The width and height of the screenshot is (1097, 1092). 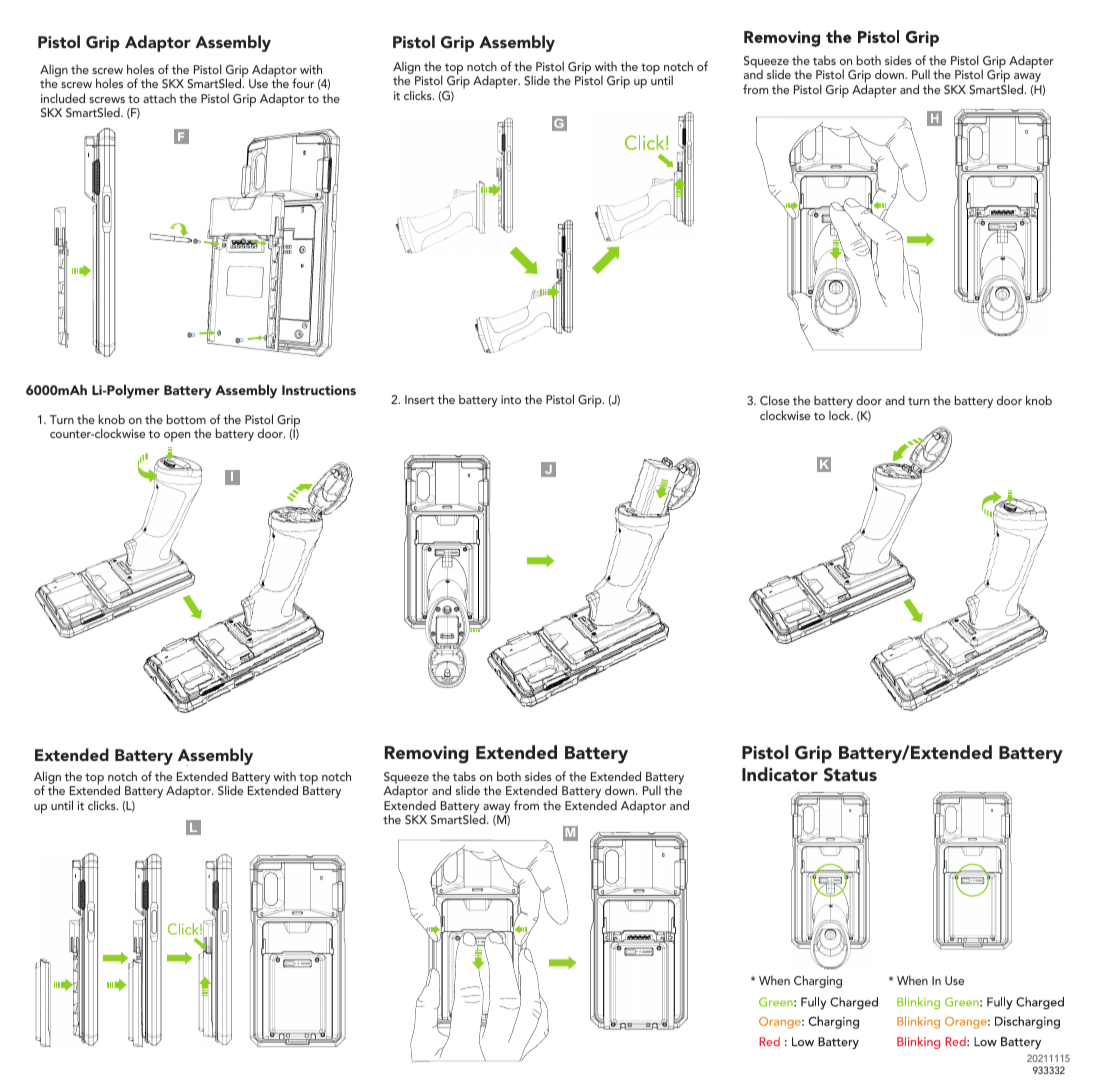 What do you see at coordinates (511, 399) in the screenshot?
I see `into` at bounding box center [511, 399].
